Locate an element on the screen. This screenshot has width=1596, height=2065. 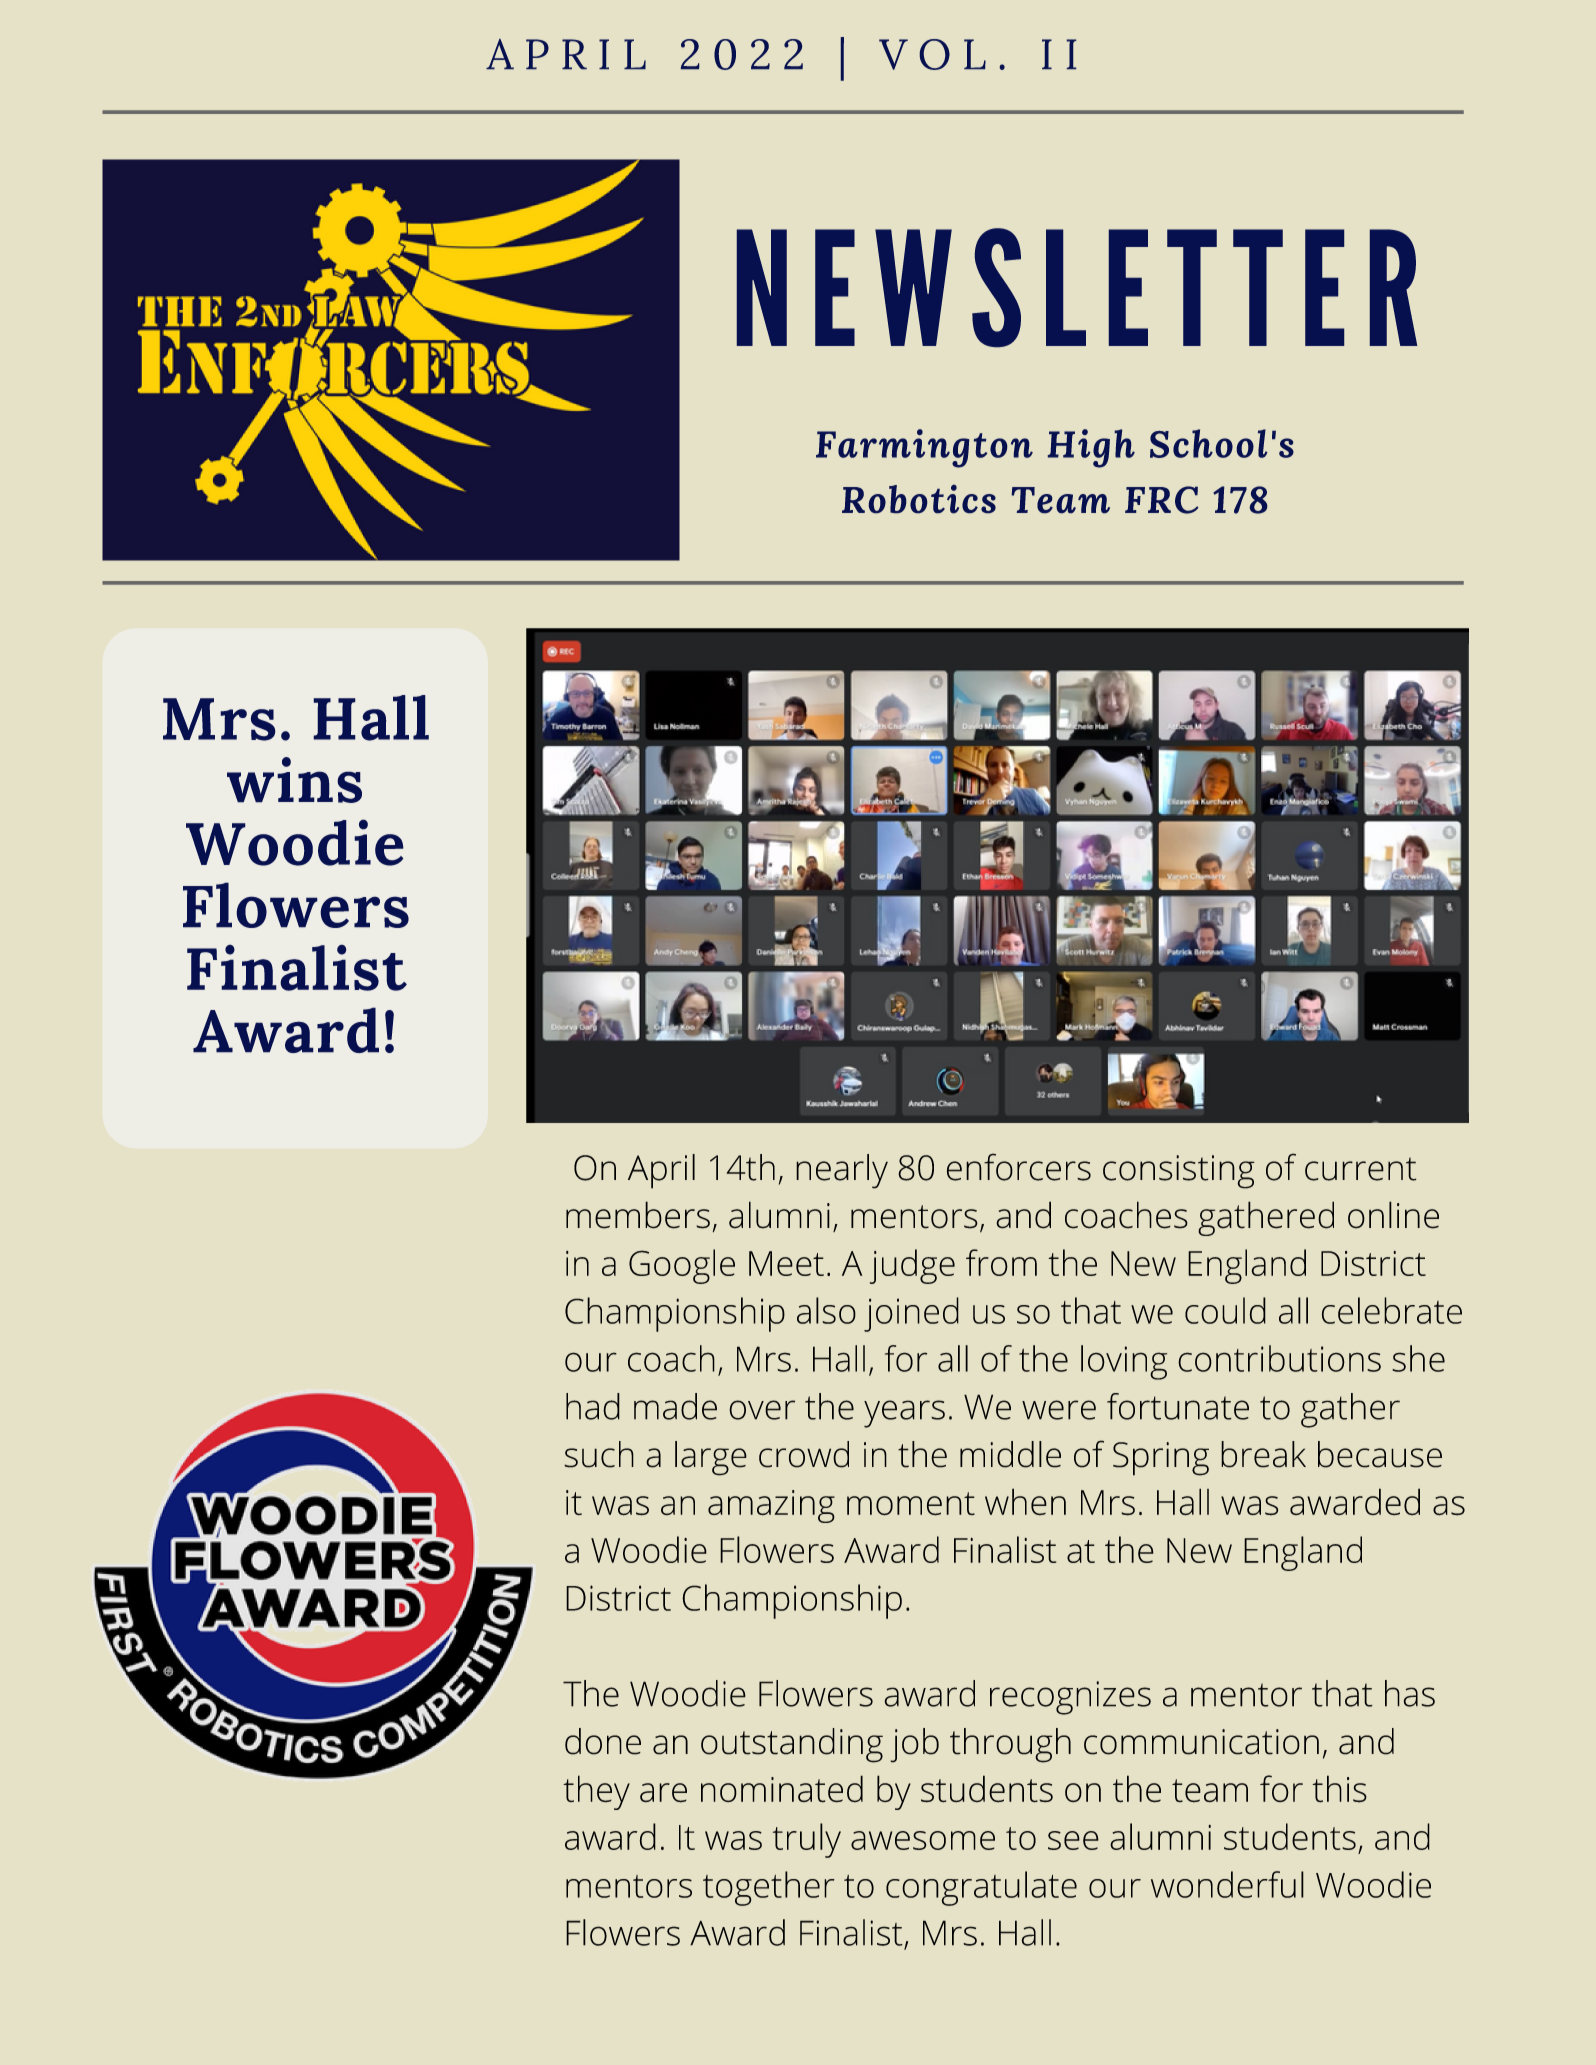
Robotics is located at coordinates (919, 499).
